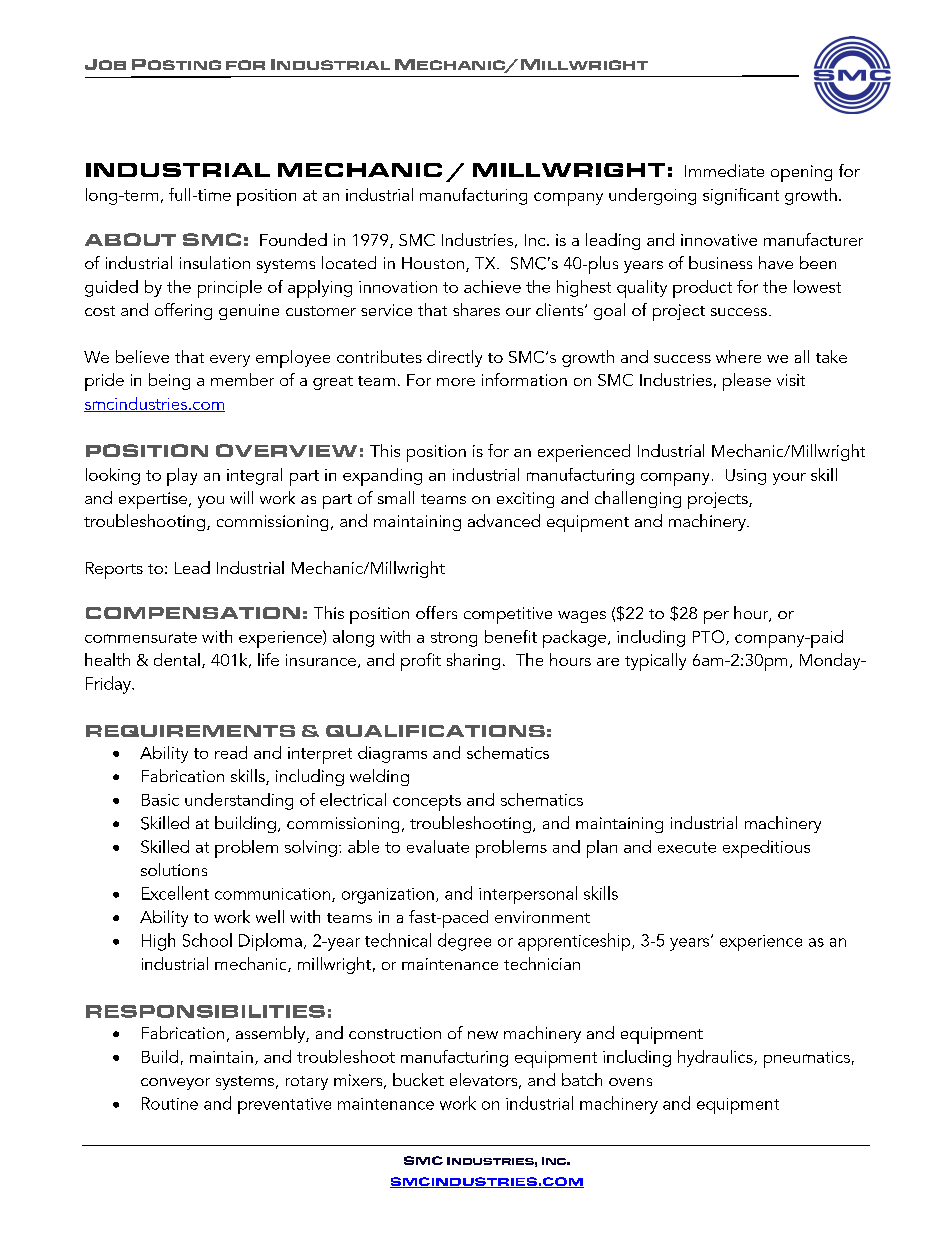 The height and width of the document is (1233, 952). I want to click on Basic, so click(160, 800).
